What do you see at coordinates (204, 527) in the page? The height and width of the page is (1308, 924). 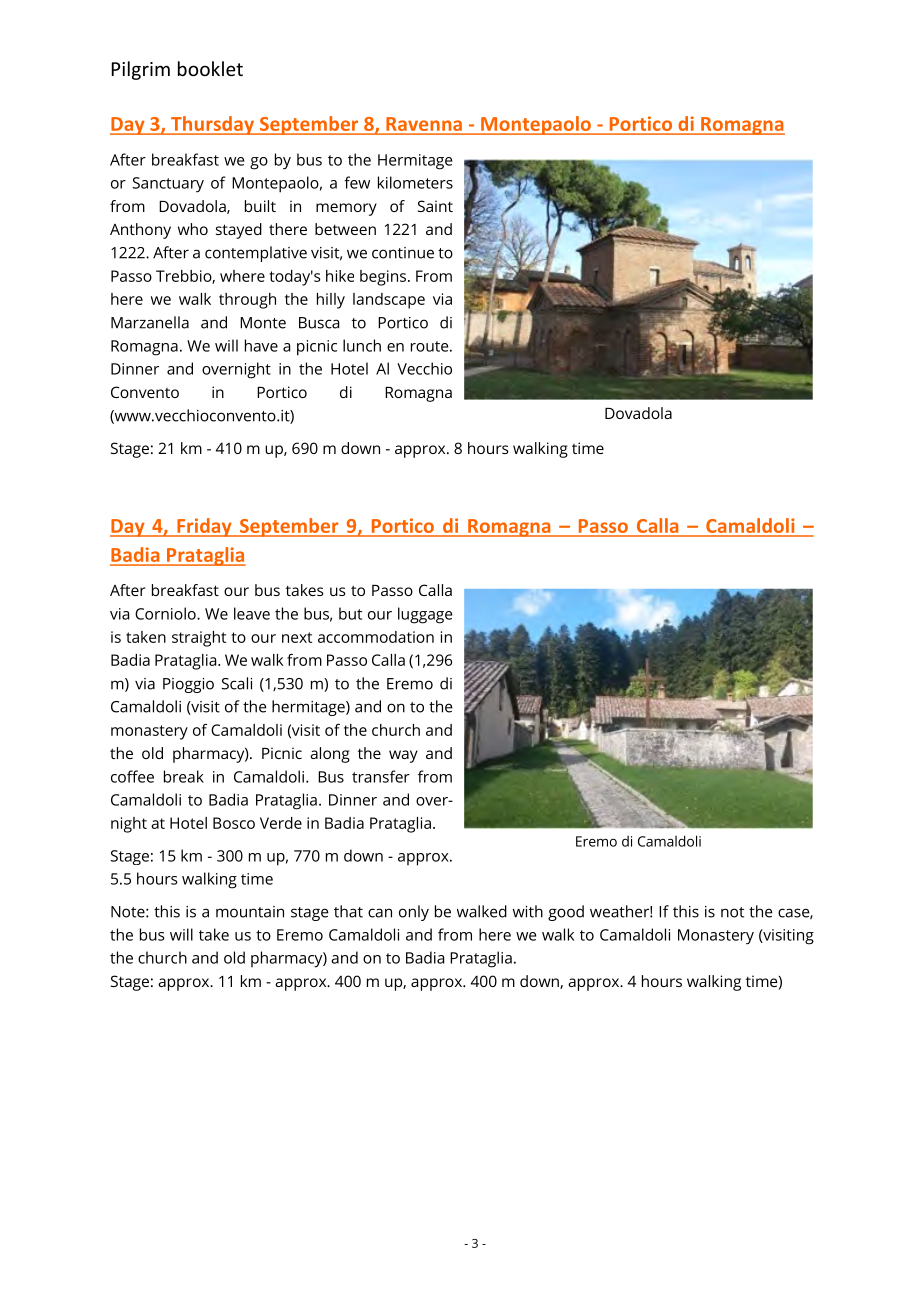 I see `Friday` at bounding box center [204, 527].
